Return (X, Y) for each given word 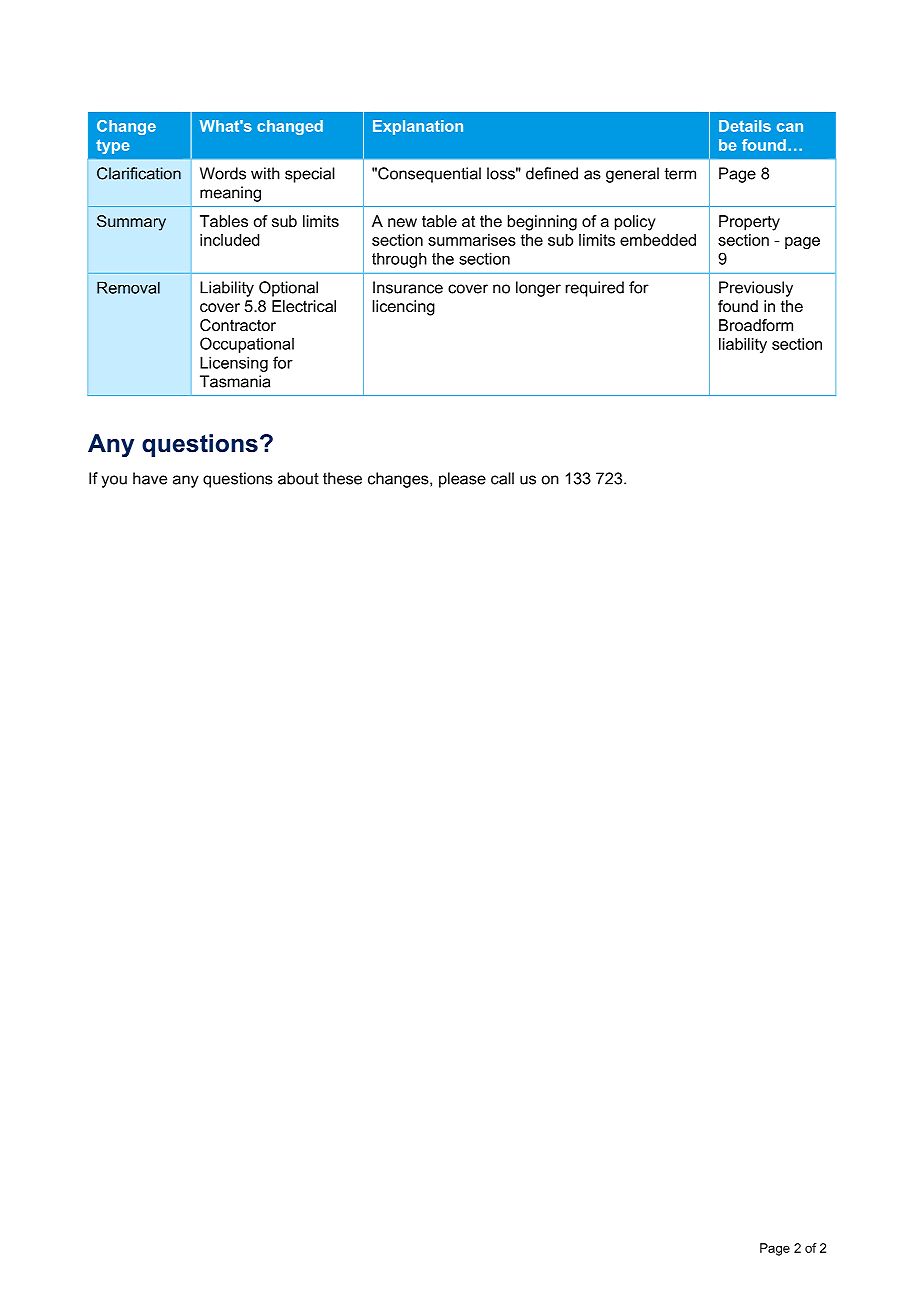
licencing (403, 308)
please (462, 480)
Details (745, 126)
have (150, 478)
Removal (128, 287)
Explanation (418, 127)
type (113, 146)
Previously (756, 289)
